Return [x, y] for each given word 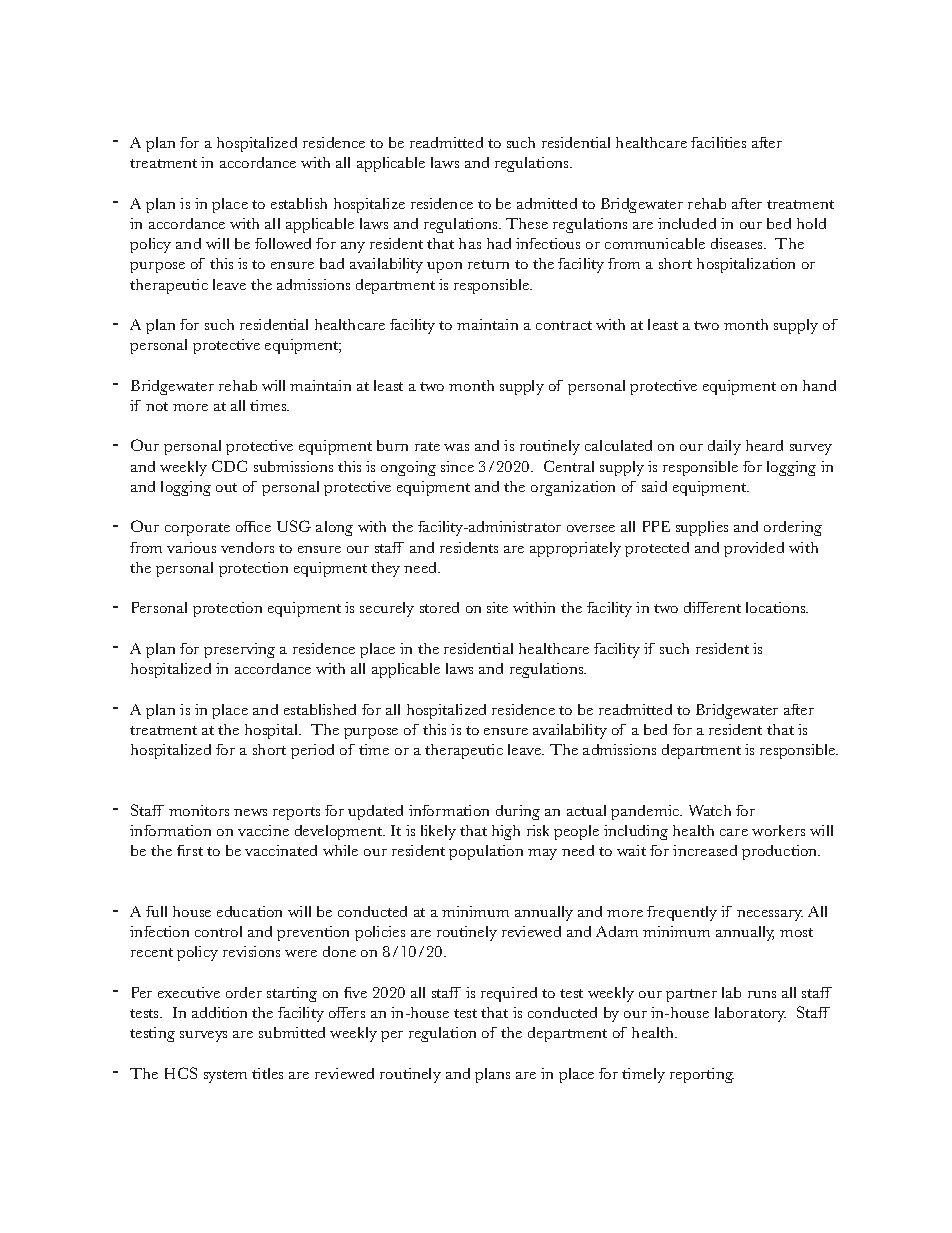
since [457, 466]
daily [724, 447]
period [312, 751]
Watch [710, 810]
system [225, 1076]
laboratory [750, 1014]
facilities [718, 142]
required [509, 994]
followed [283, 243]
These [527, 223]
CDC [229, 466]
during [518, 812]
